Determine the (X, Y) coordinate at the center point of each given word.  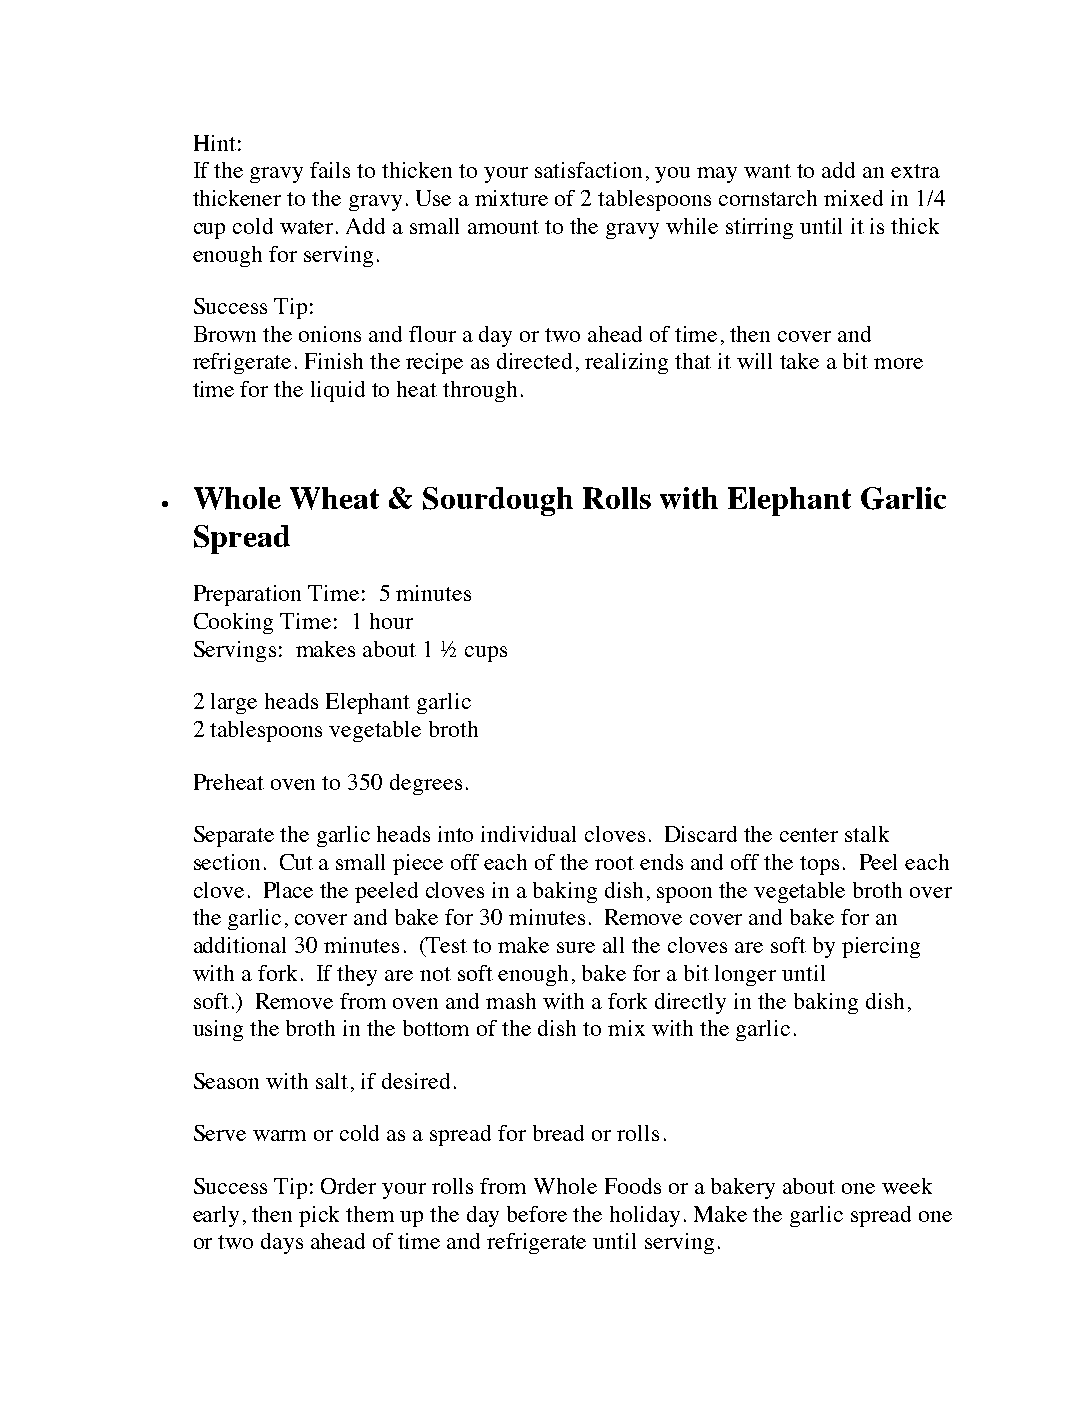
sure (576, 947)
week (907, 1186)
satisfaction (588, 170)
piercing (881, 947)
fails (330, 170)
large (234, 703)
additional (240, 945)
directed (534, 361)
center (809, 835)
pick (319, 1216)
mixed (853, 198)
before (537, 1214)
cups (486, 654)
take (799, 361)
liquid (338, 391)
